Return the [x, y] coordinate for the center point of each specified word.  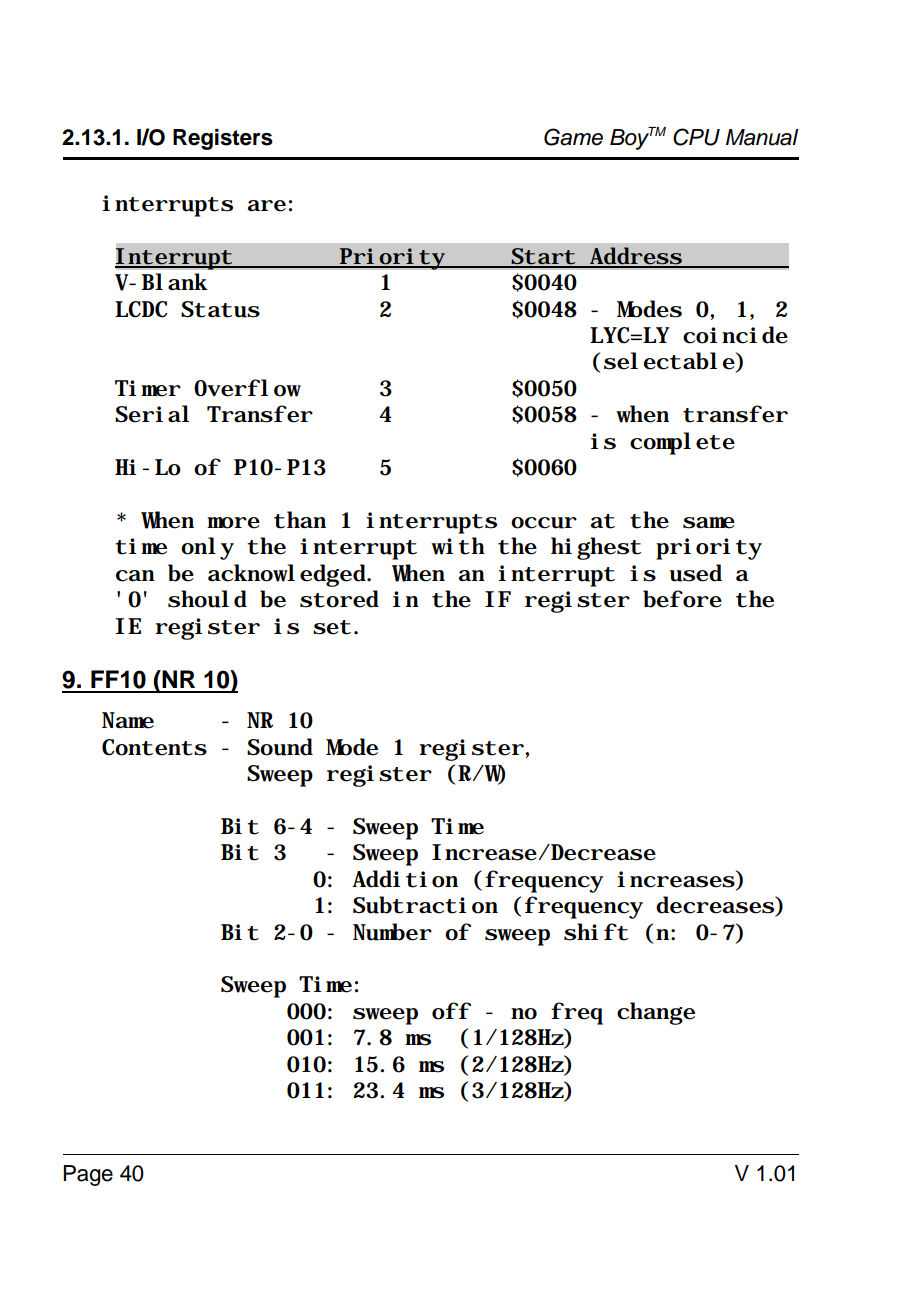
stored [339, 599]
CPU [696, 137]
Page [88, 1175]
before [682, 599]
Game [573, 137]
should [207, 599]
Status [220, 309]
